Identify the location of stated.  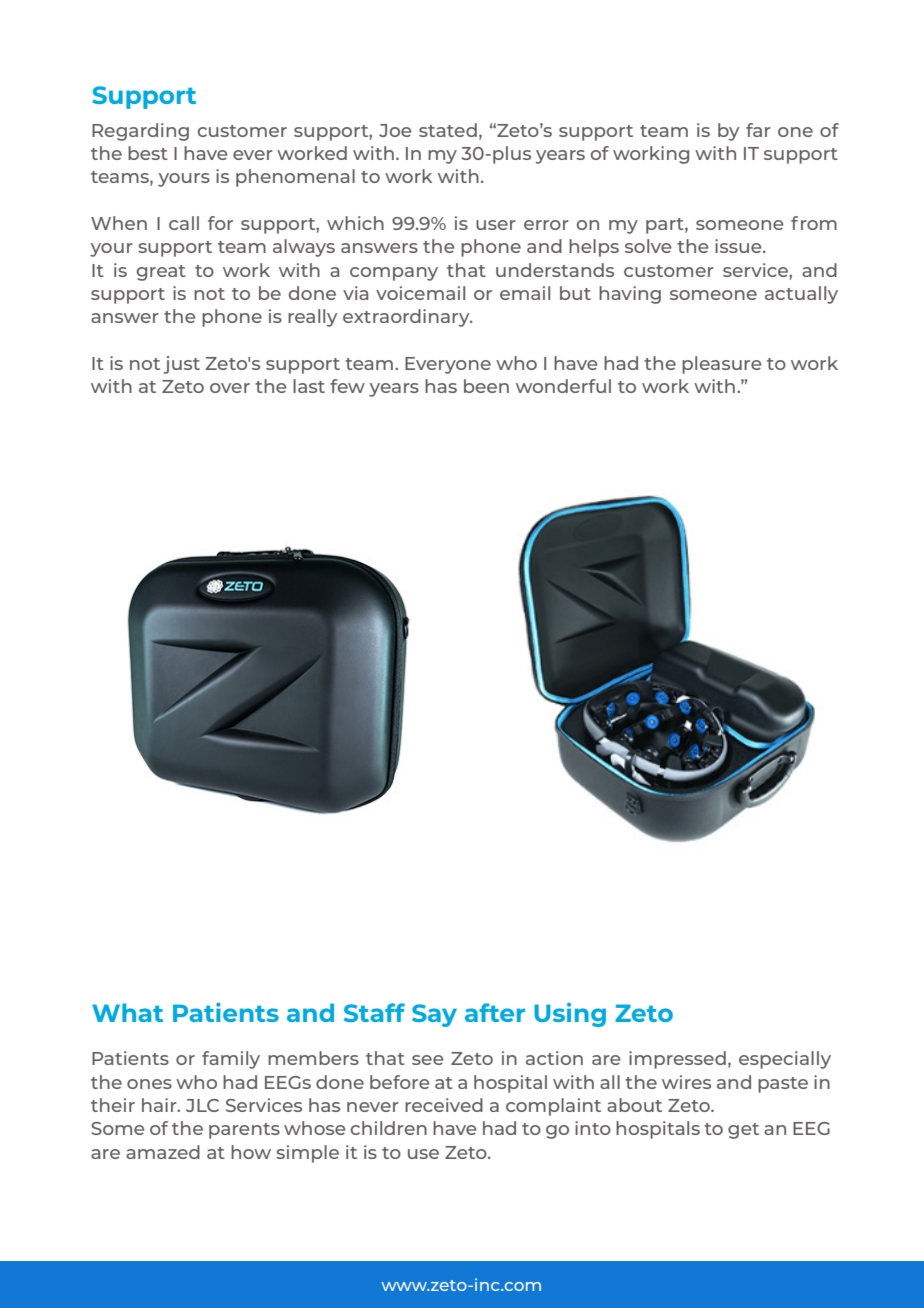
(448, 130).
